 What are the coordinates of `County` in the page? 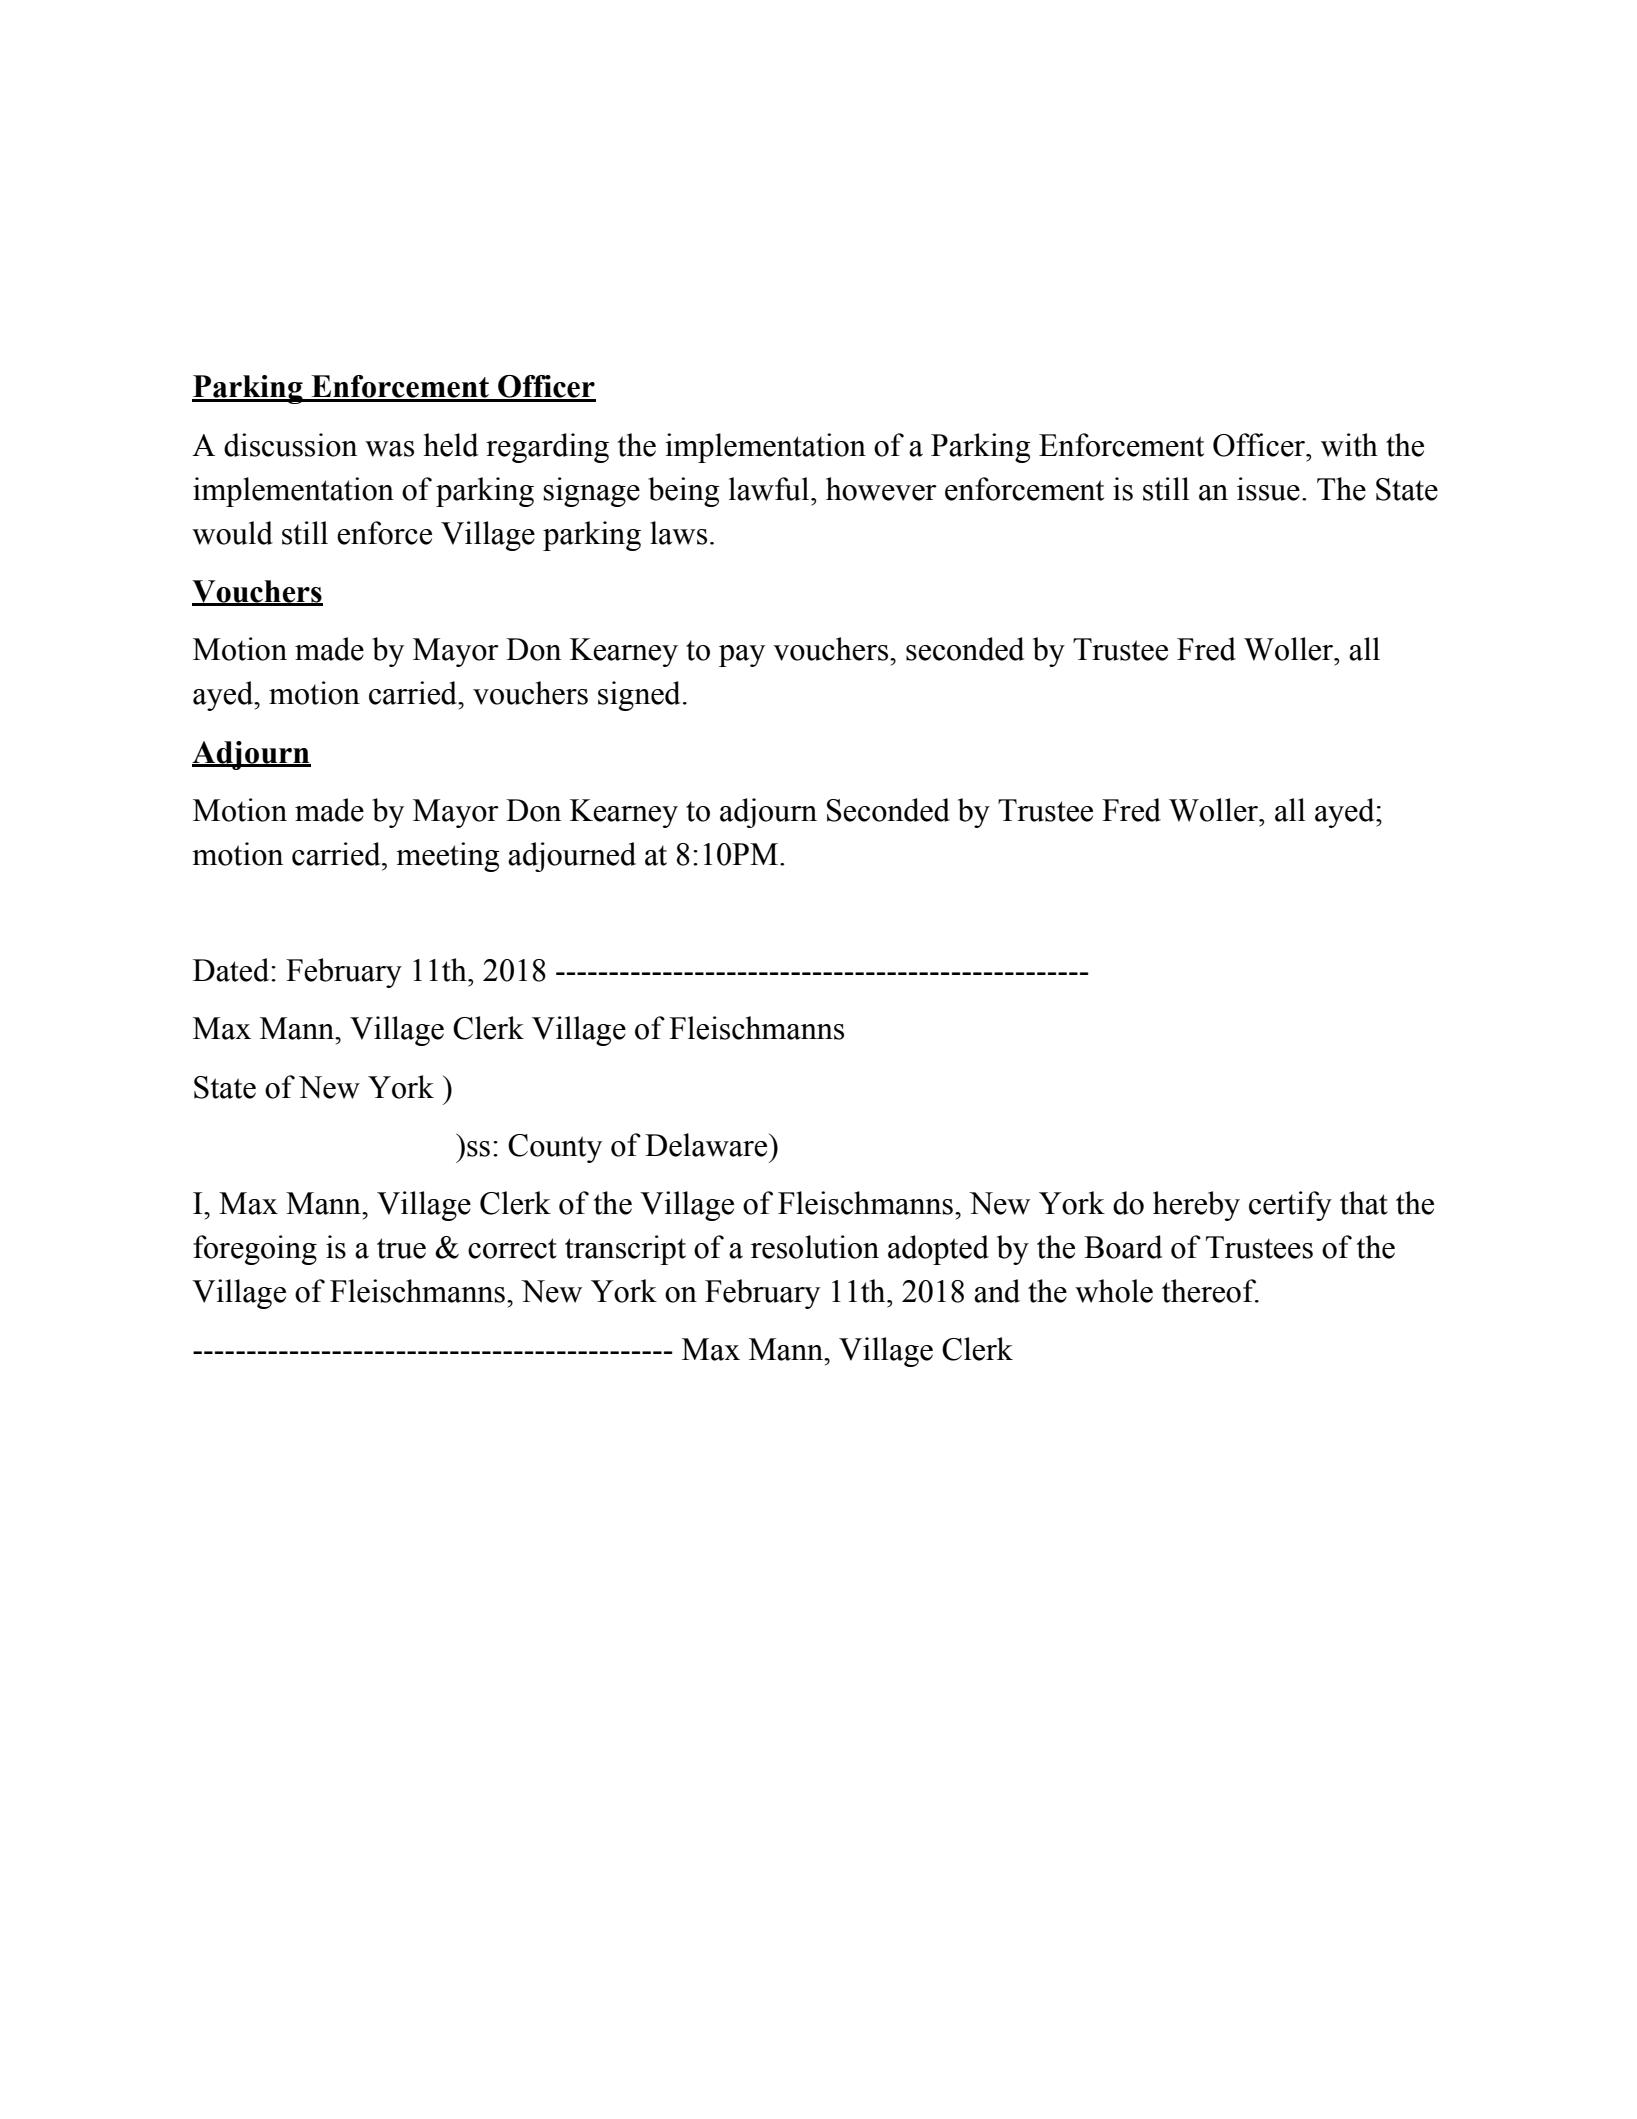 It's located at (555, 1148).
